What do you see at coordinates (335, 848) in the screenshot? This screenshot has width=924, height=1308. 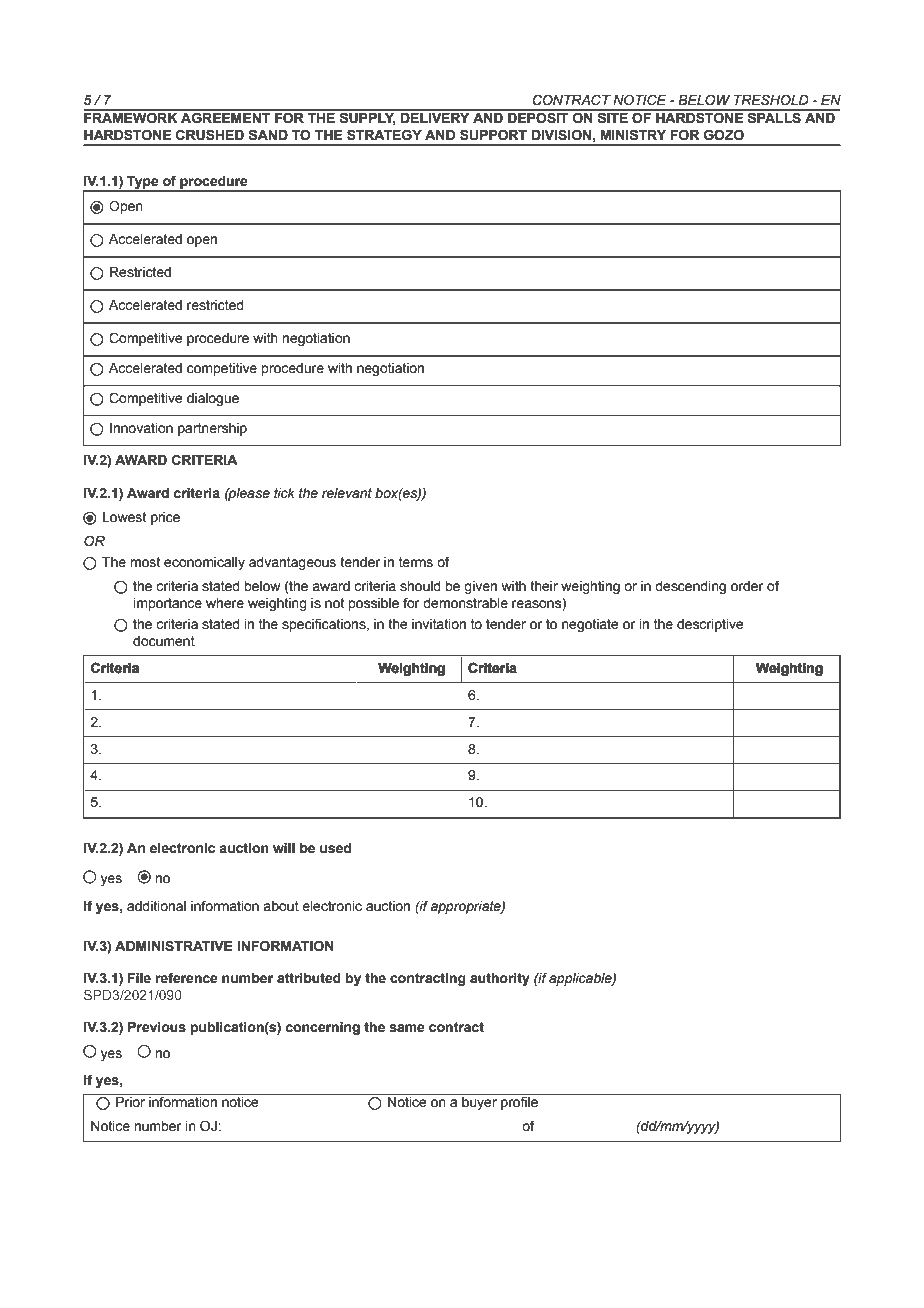 I see `used` at bounding box center [335, 848].
